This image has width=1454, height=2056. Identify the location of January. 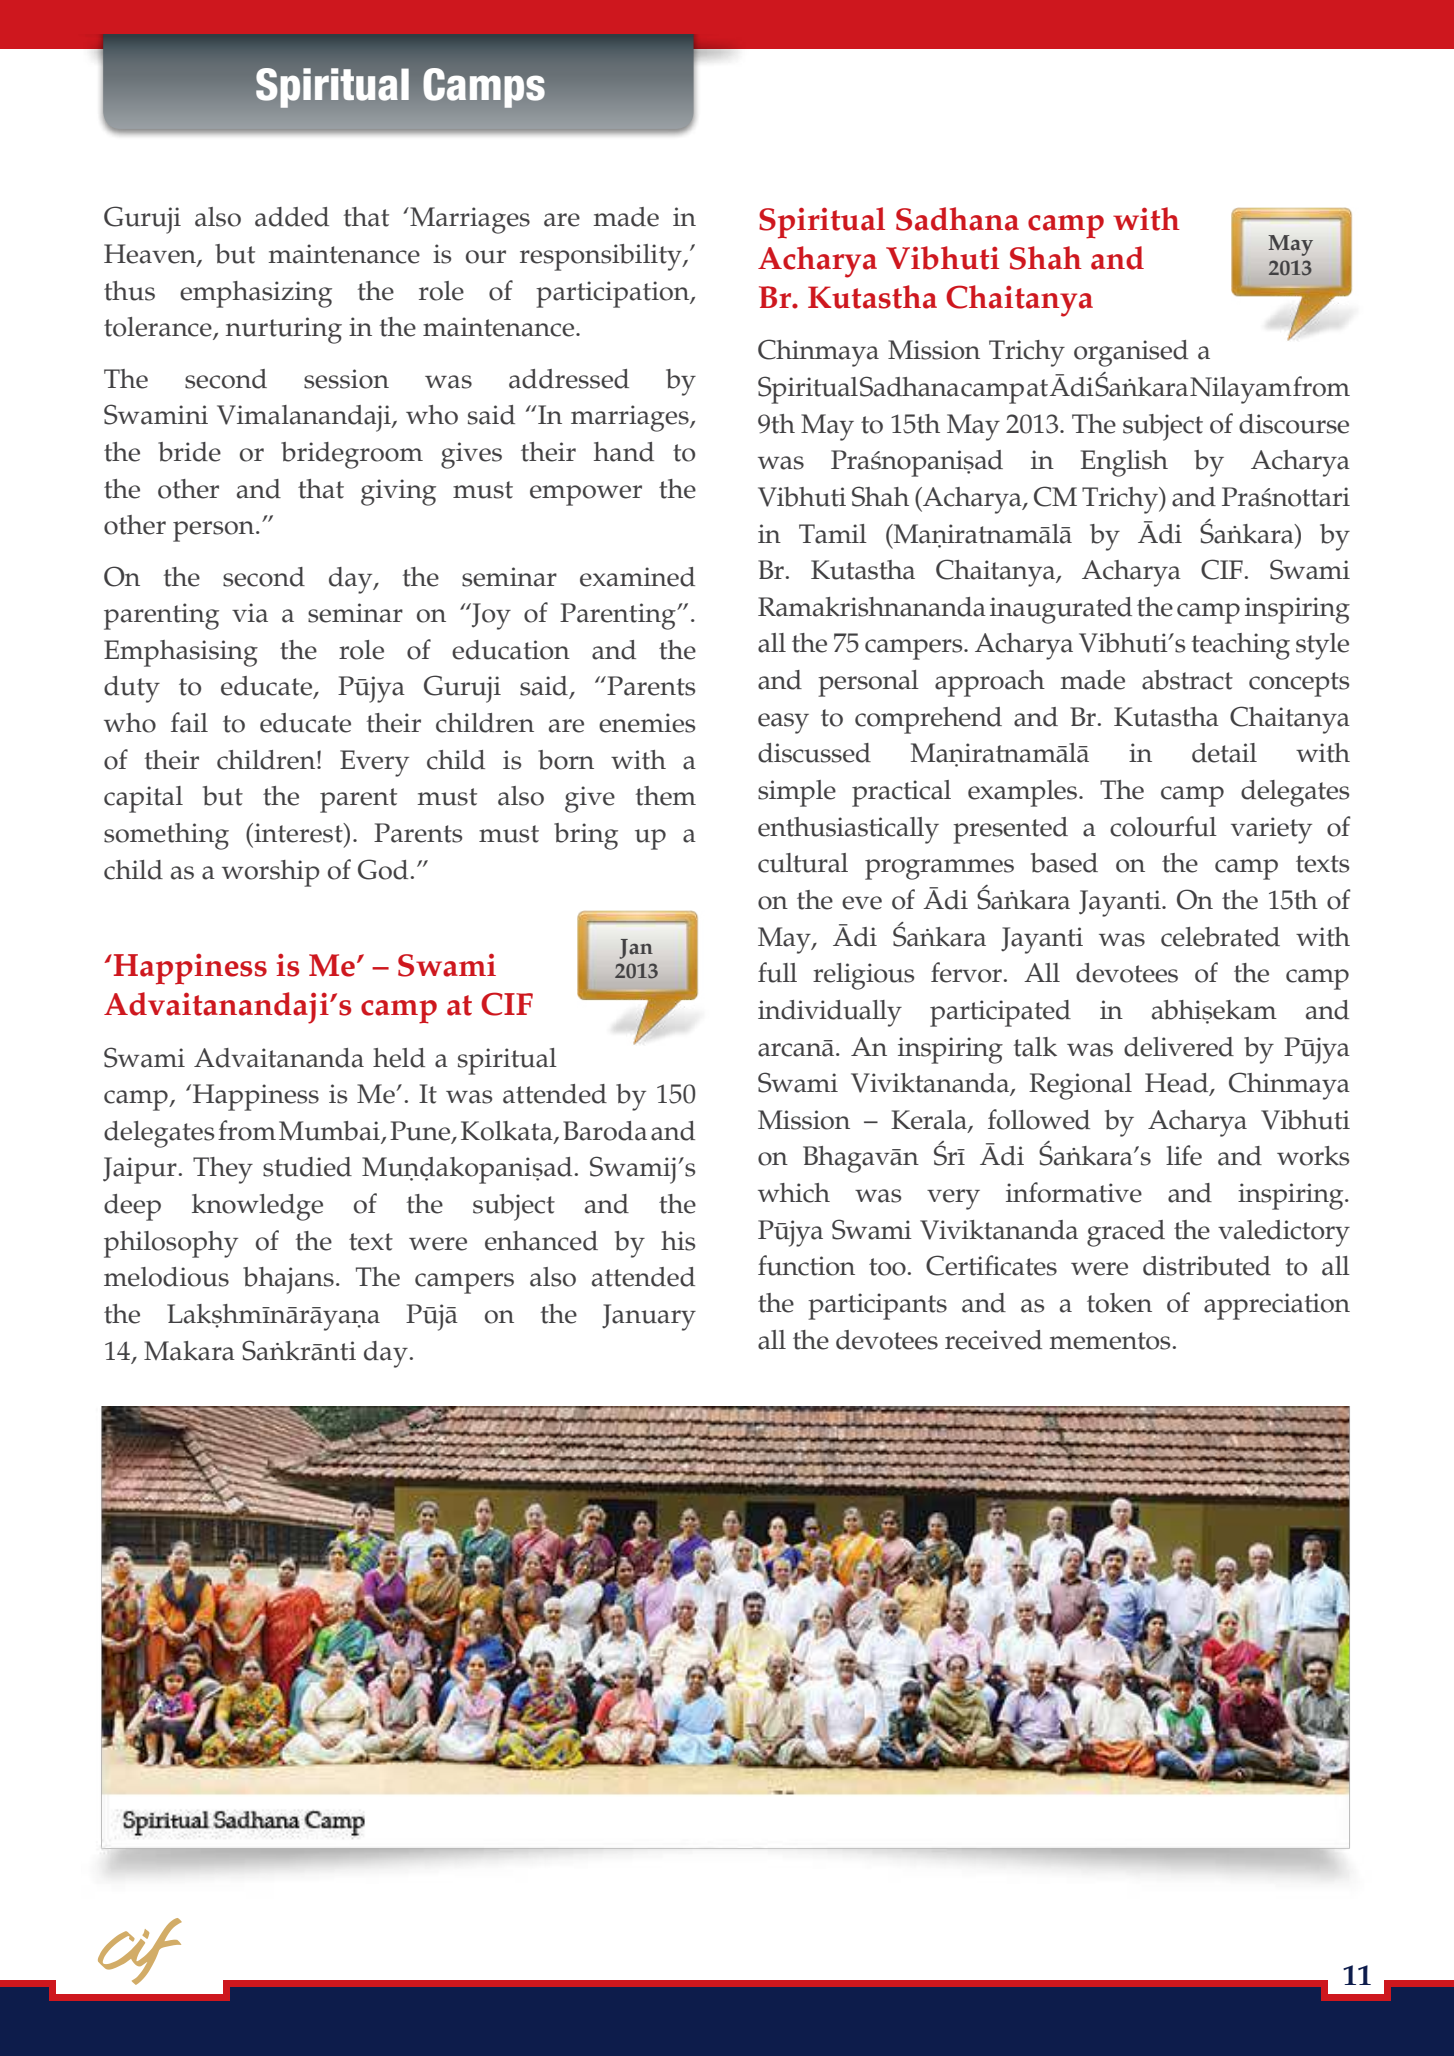
(649, 1317).
